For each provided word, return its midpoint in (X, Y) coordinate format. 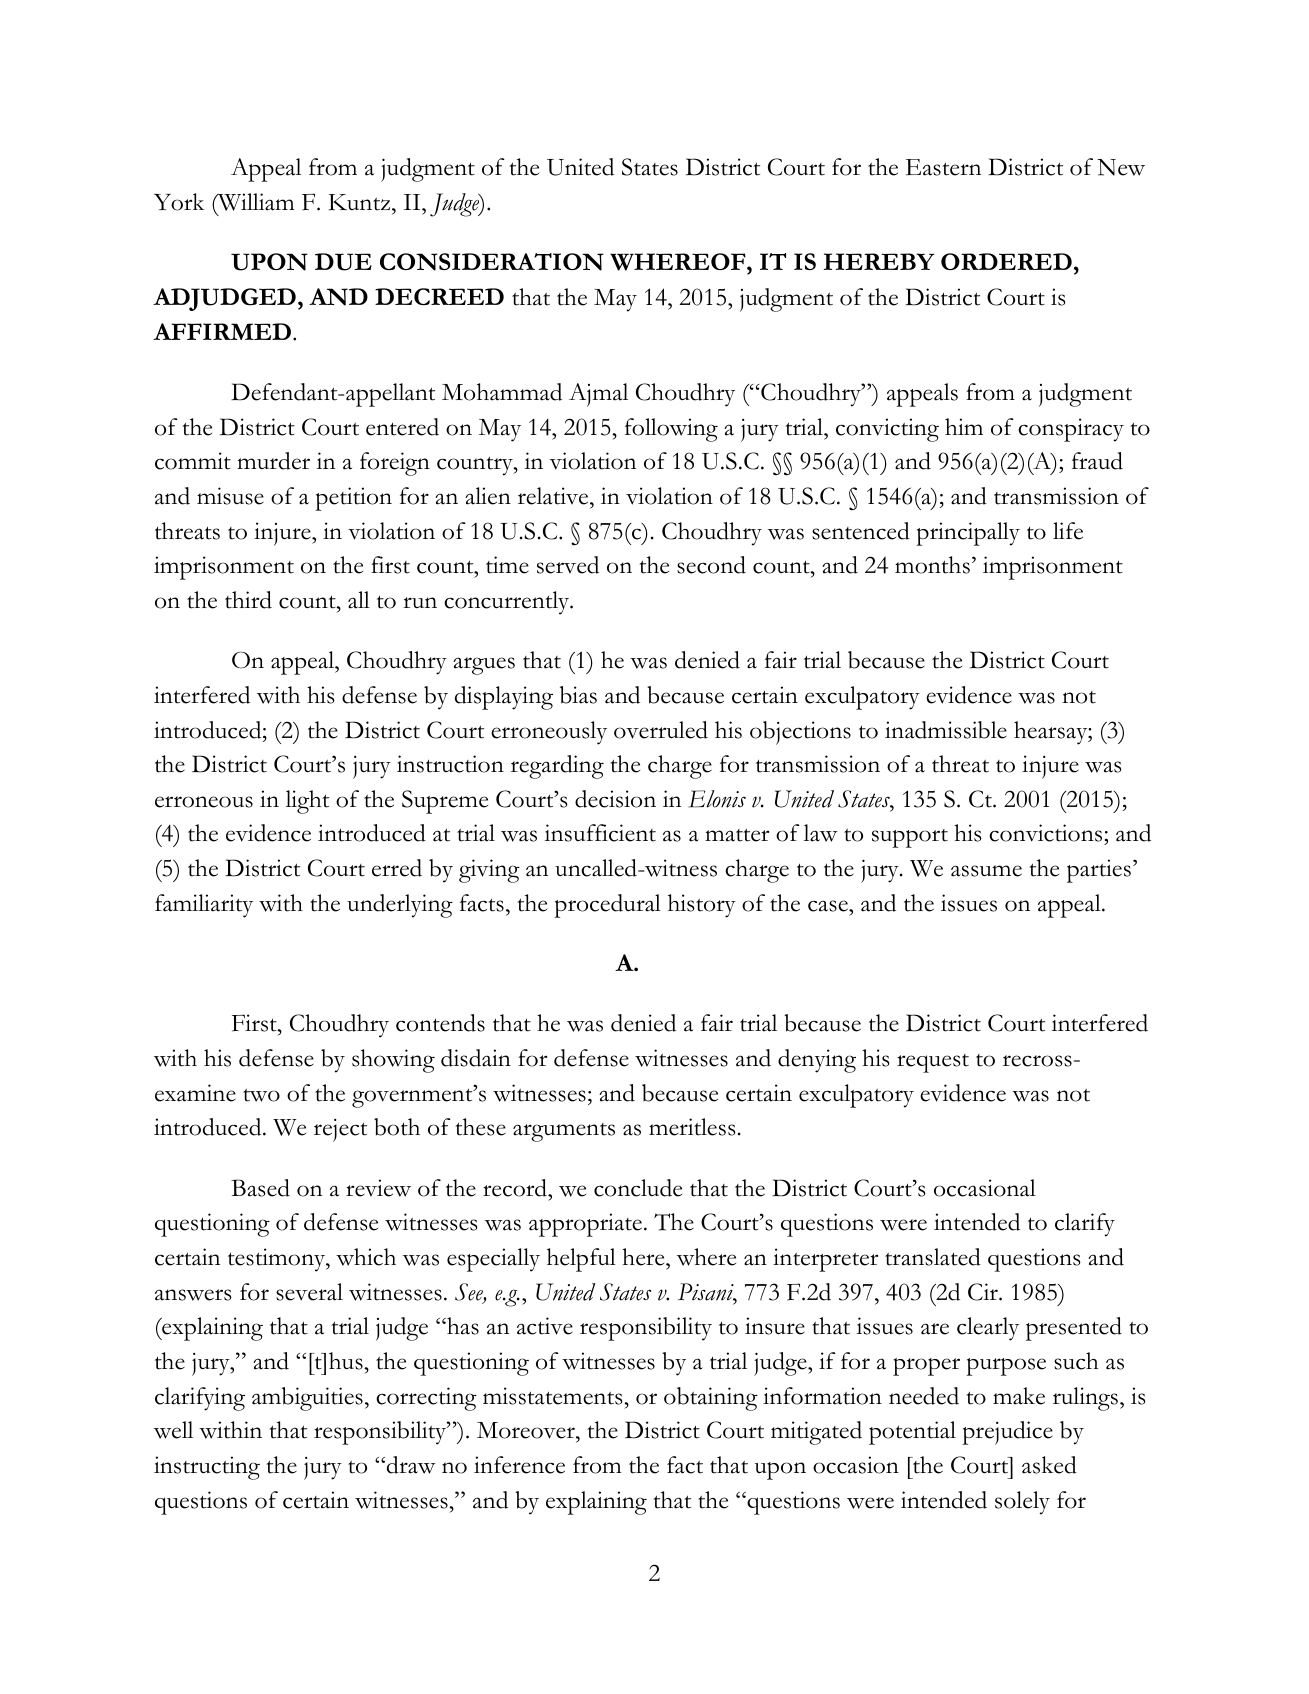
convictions (1047, 834)
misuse (230, 496)
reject (340, 1130)
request (933, 1063)
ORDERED (1006, 261)
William (255, 203)
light (307, 802)
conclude (638, 1188)
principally (968, 534)
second (711, 565)
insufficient (600, 833)
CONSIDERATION (492, 262)
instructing (207, 1468)
